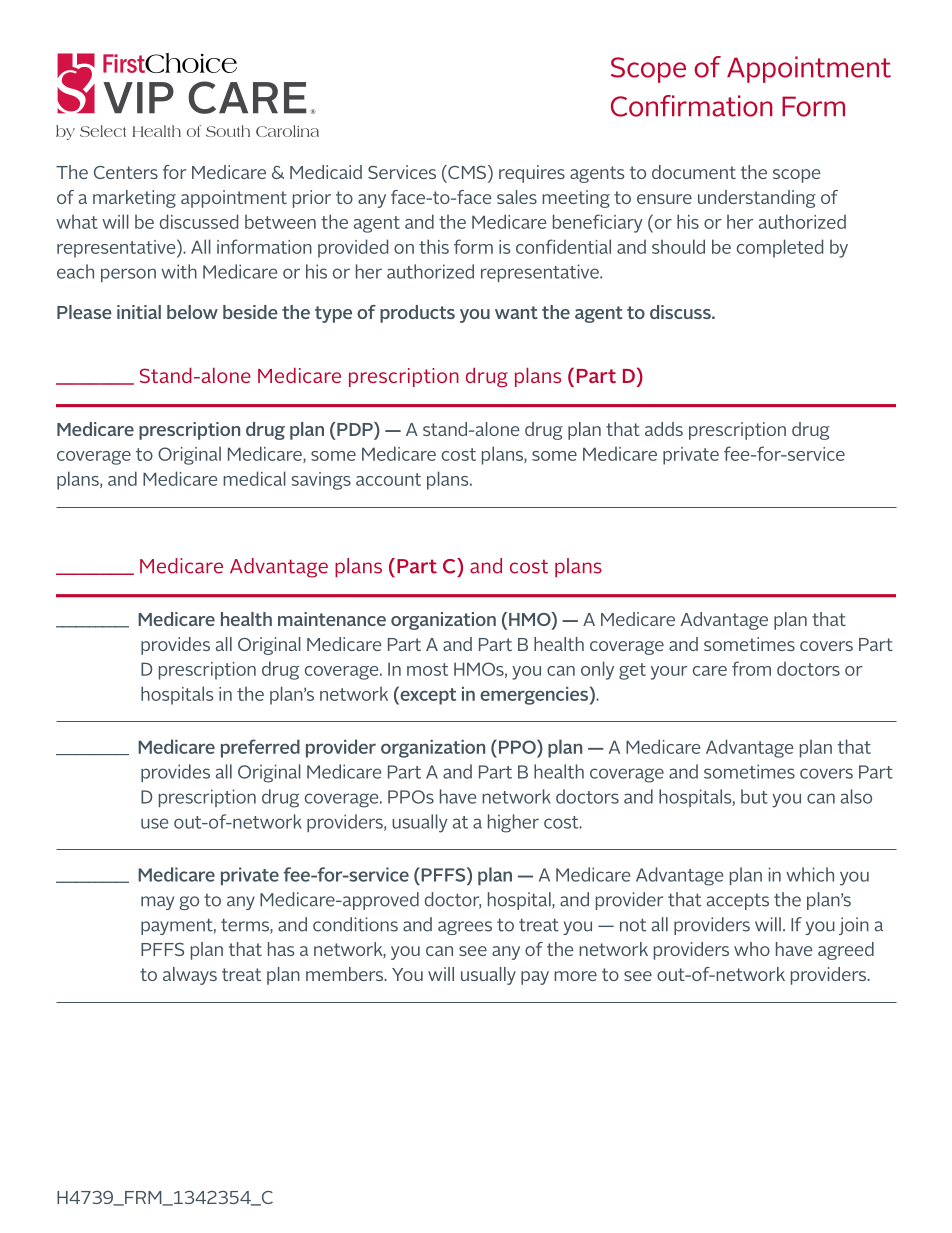  I want to click on from, so click(751, 668).
